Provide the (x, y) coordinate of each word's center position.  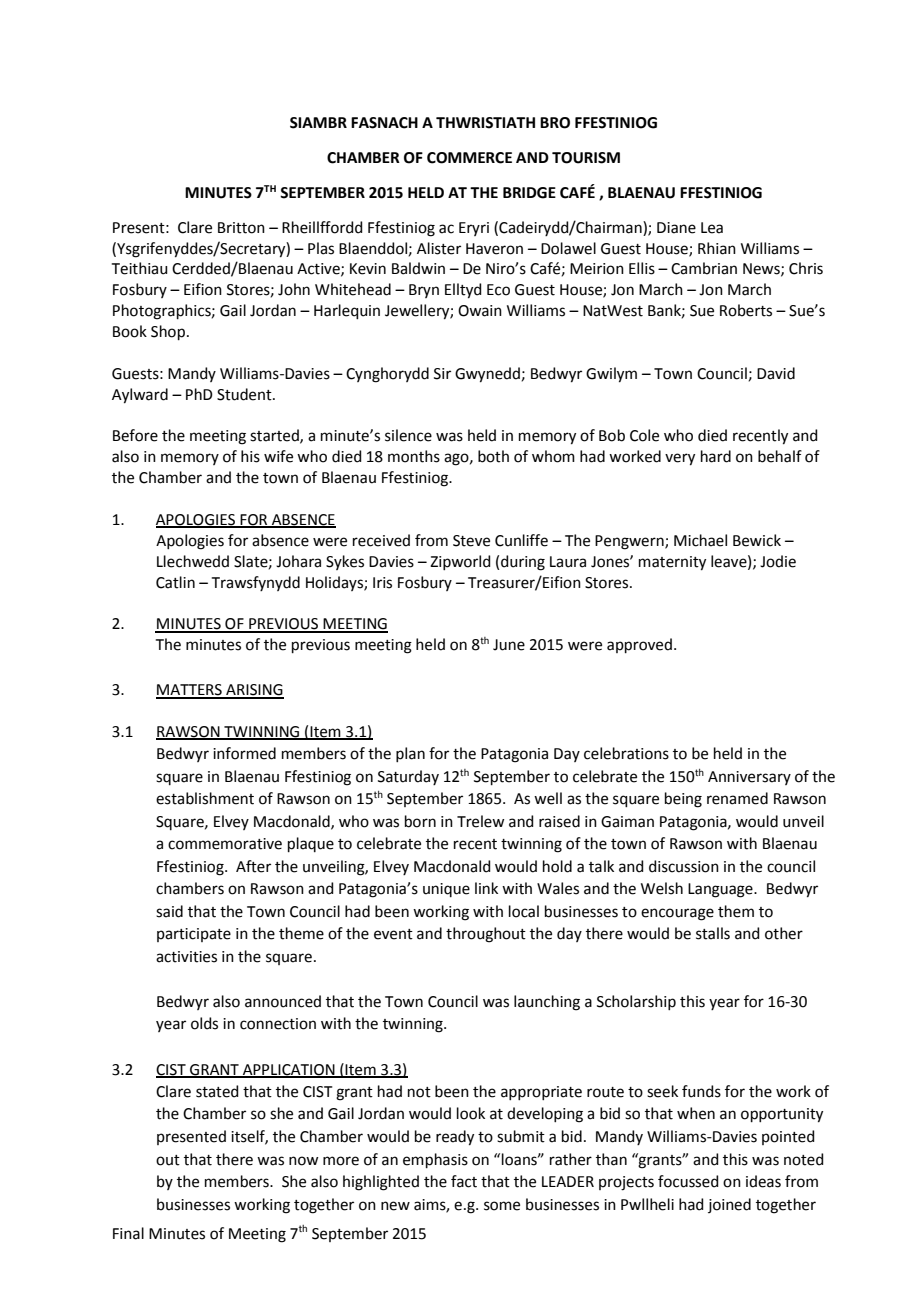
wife (278, 456)
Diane (676, 228)
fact (464, 1181)
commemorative (225, 844)
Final (128, 1233)
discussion (684, 866)
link (486, 888)
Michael (700, 540)
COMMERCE (469, 158)
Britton (241, 228)
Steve (471, 541)
